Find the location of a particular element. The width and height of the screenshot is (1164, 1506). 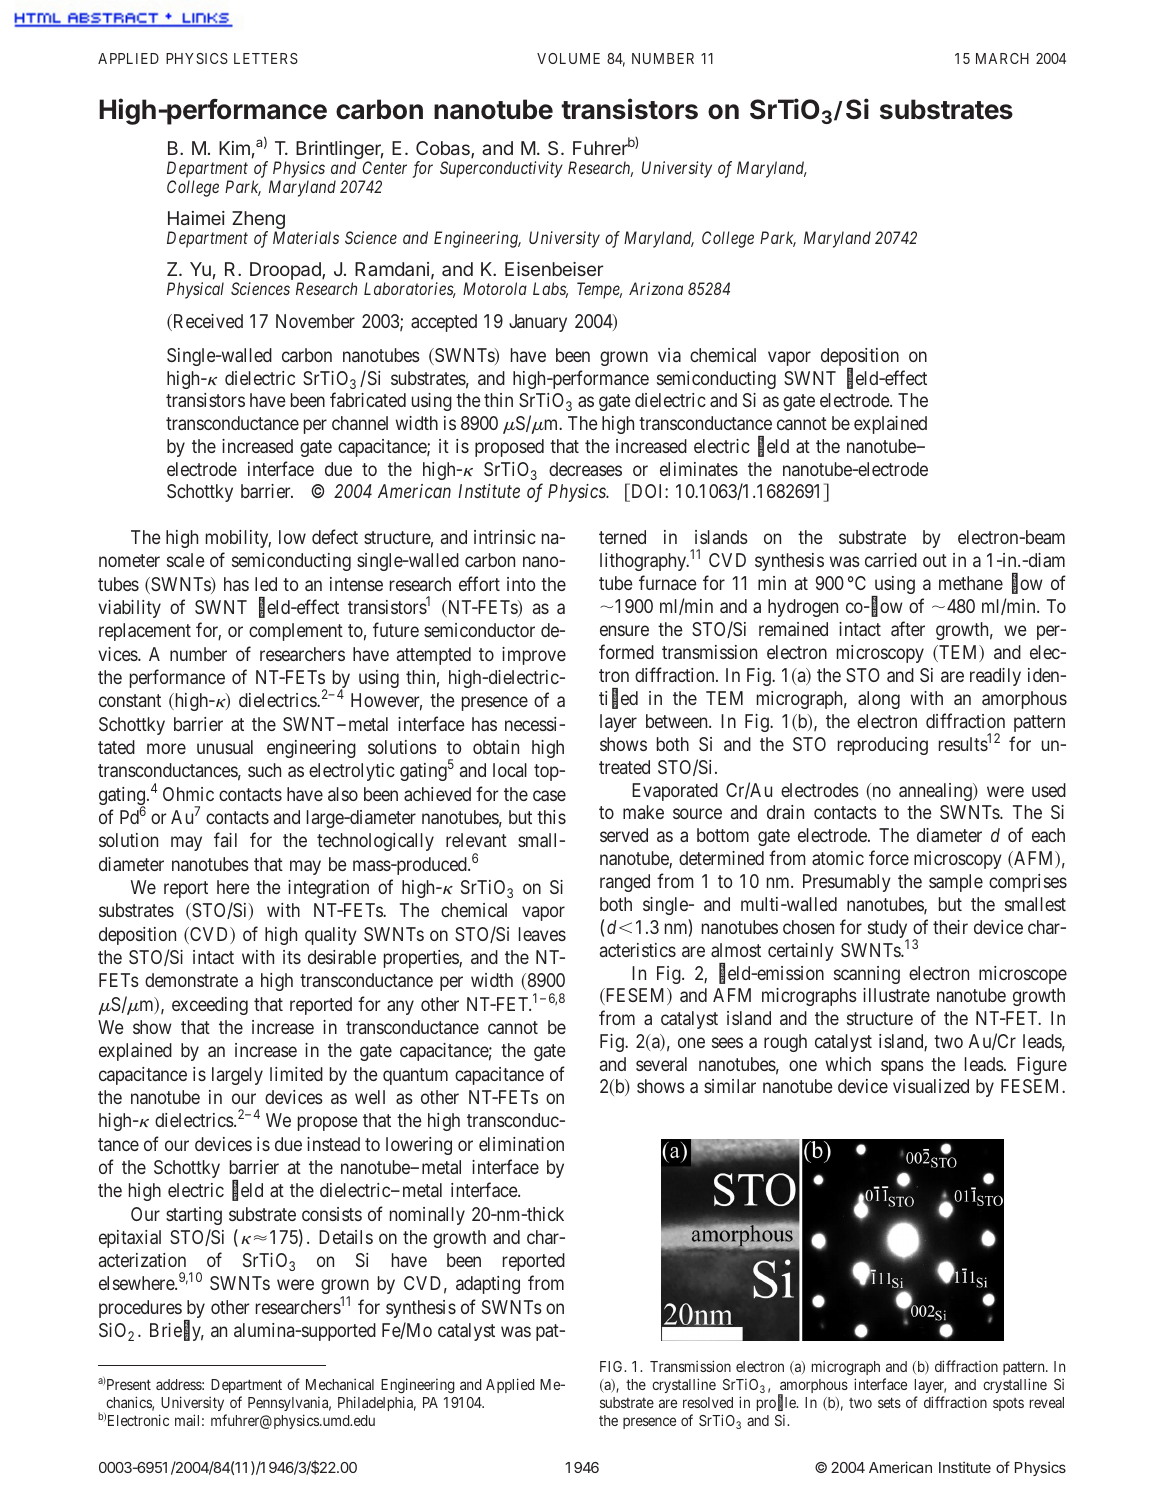

LETTERS is located at coordinates (266, 58).
